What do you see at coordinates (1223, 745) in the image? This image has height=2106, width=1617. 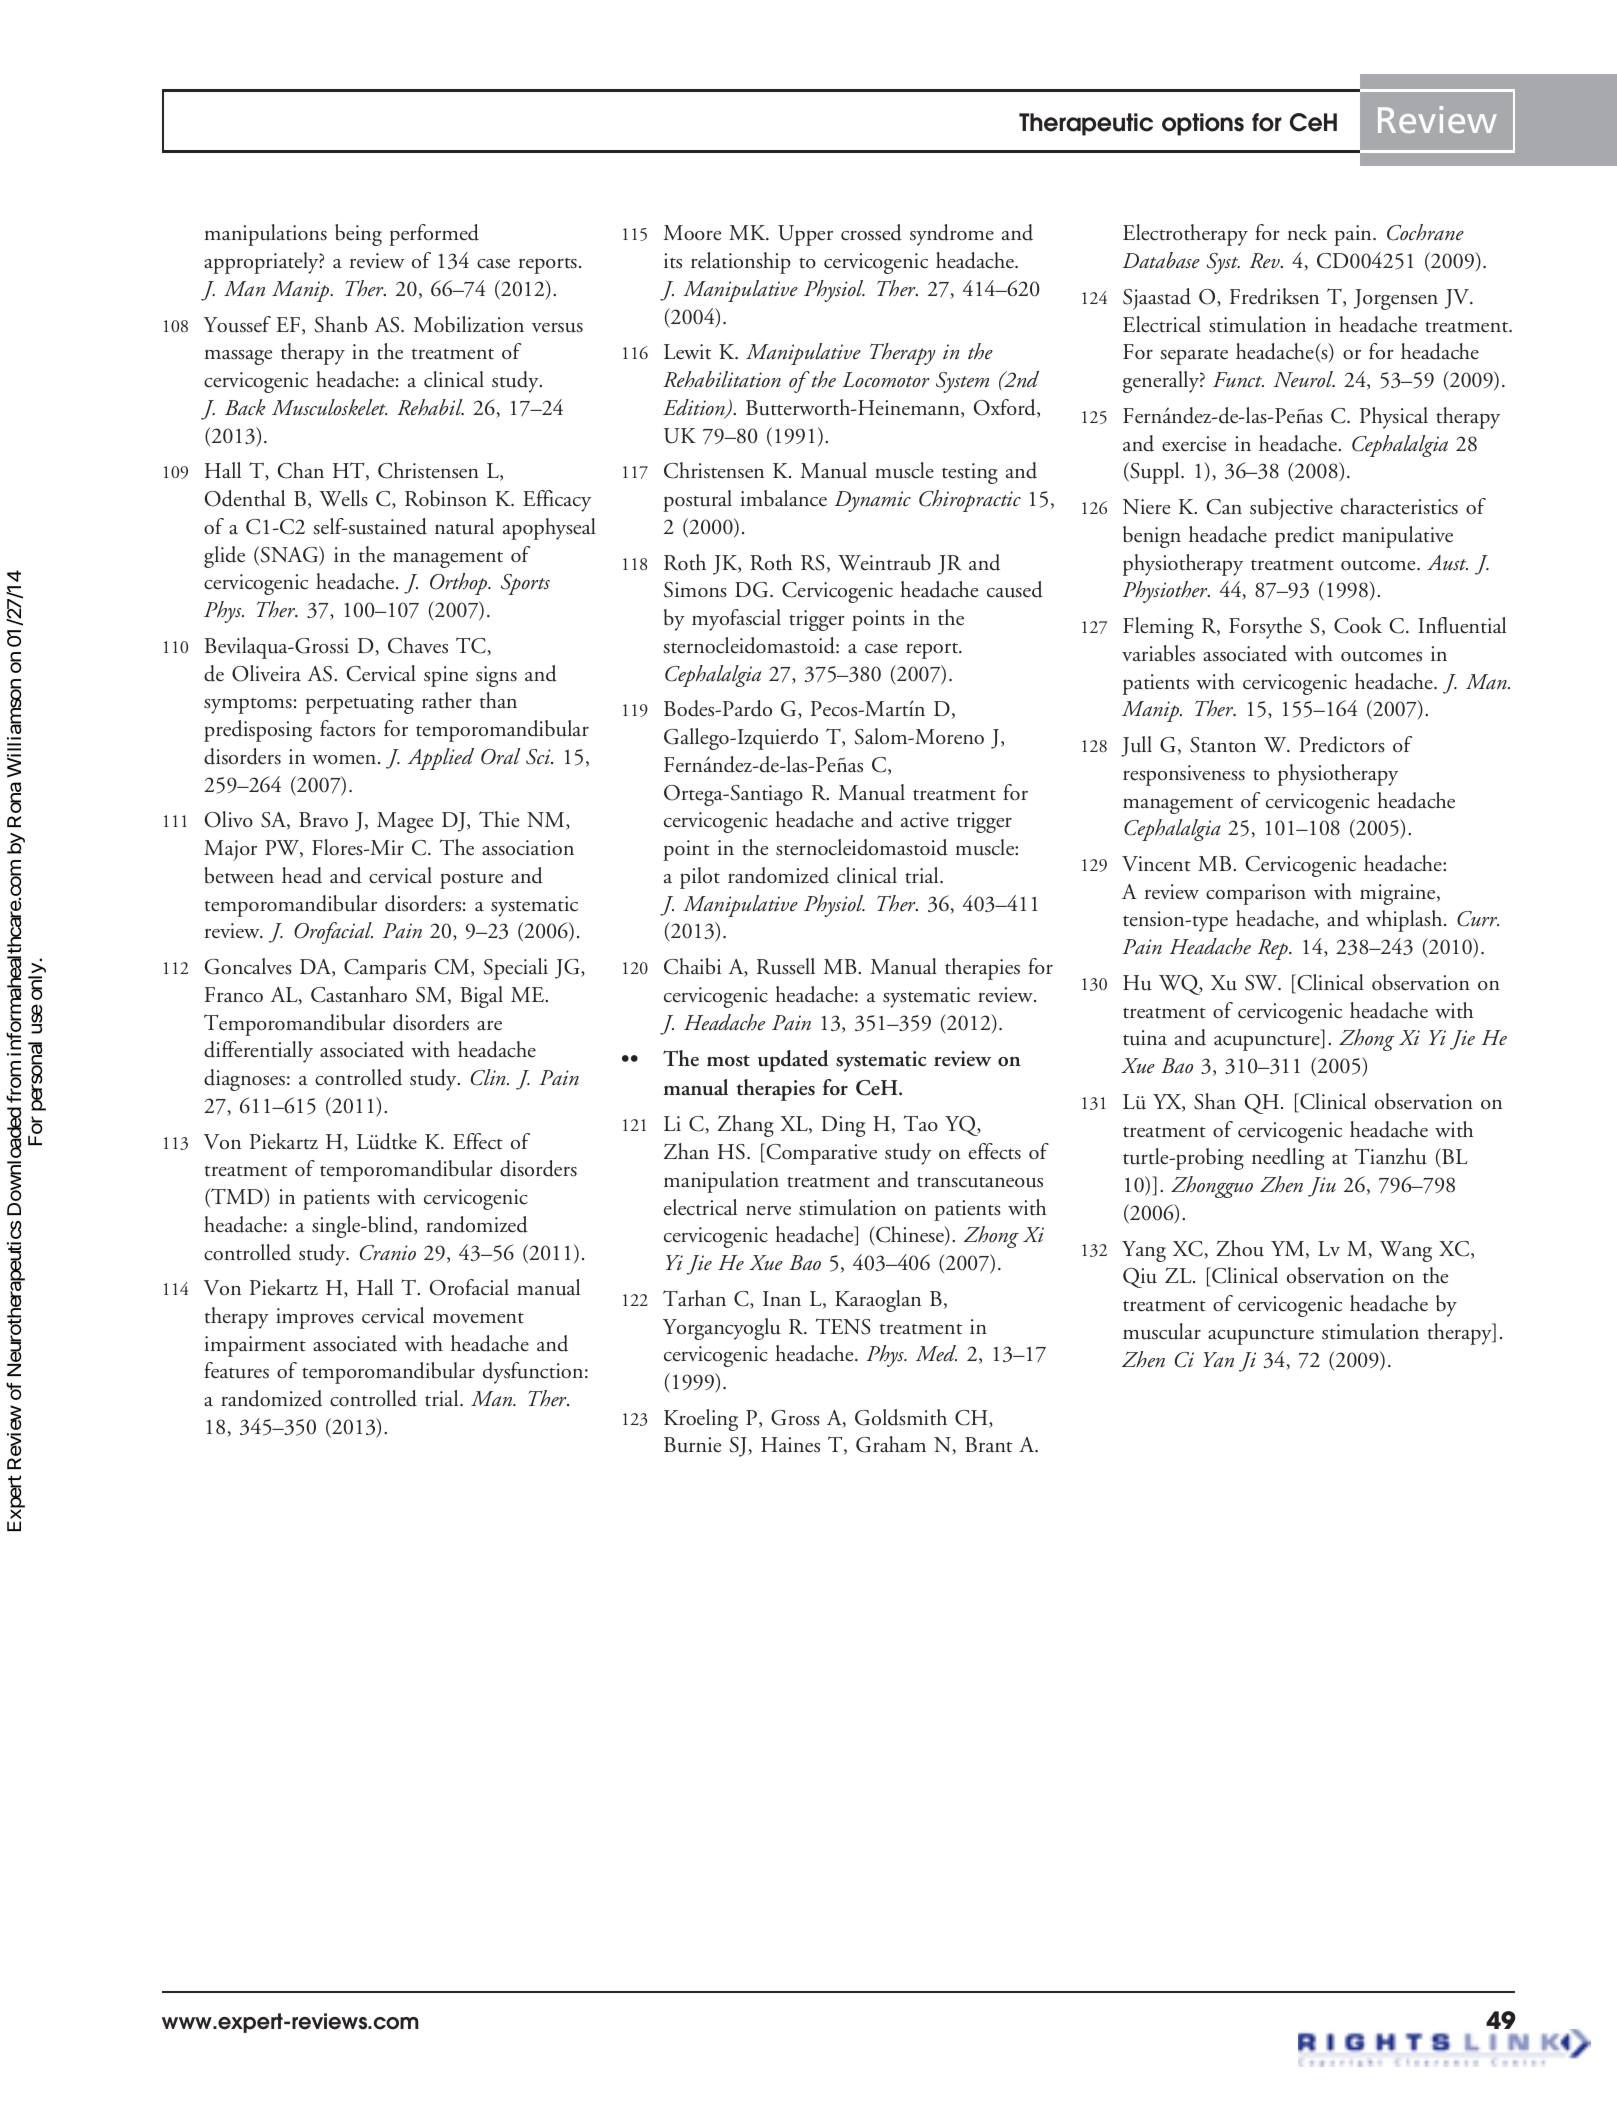 I see `Stanton` at bounding box center [1223, 745].
